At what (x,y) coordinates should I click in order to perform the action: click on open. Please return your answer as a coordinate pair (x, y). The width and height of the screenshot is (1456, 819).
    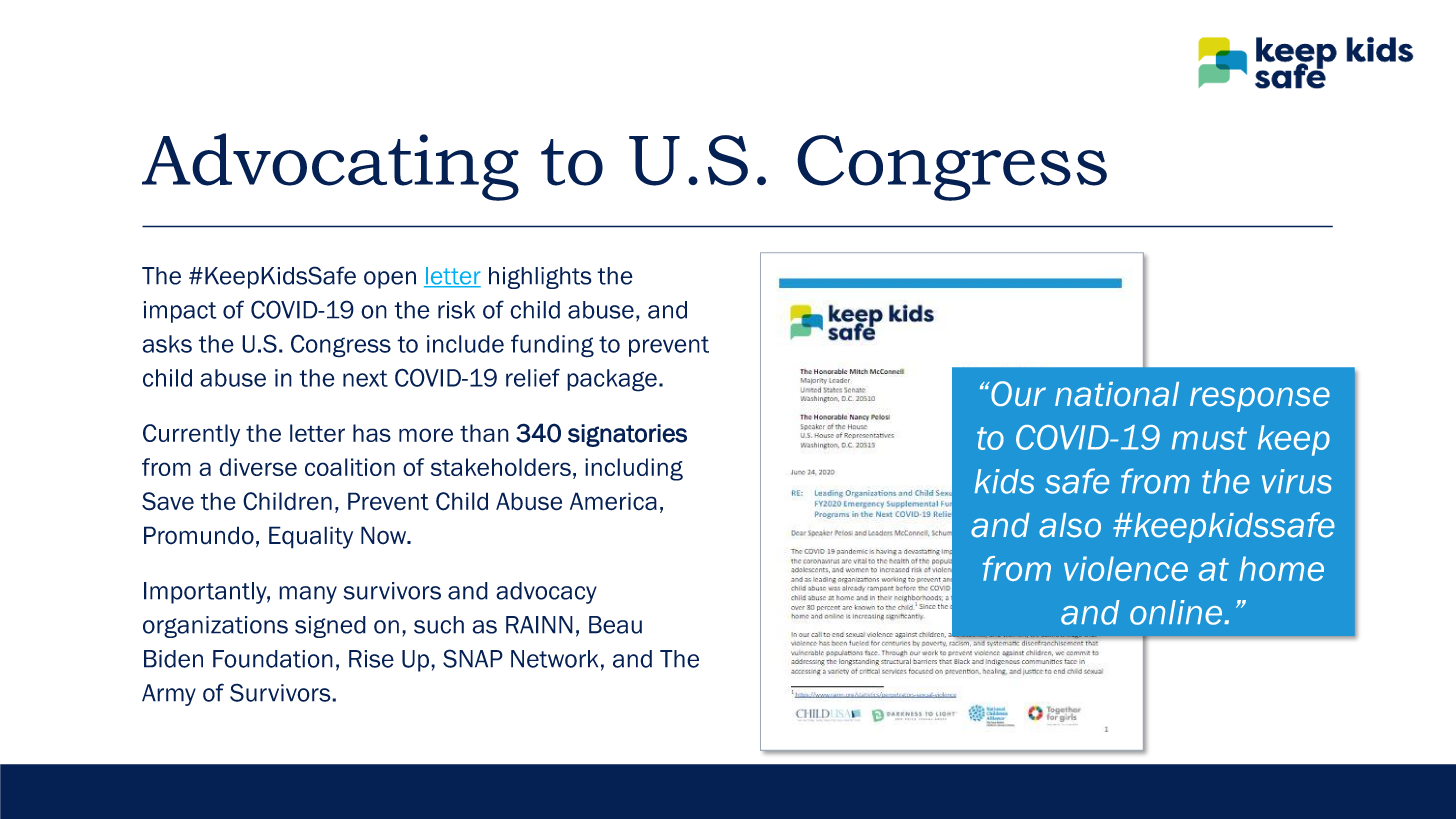
    Looking at the image, I should click on (390, 280).
